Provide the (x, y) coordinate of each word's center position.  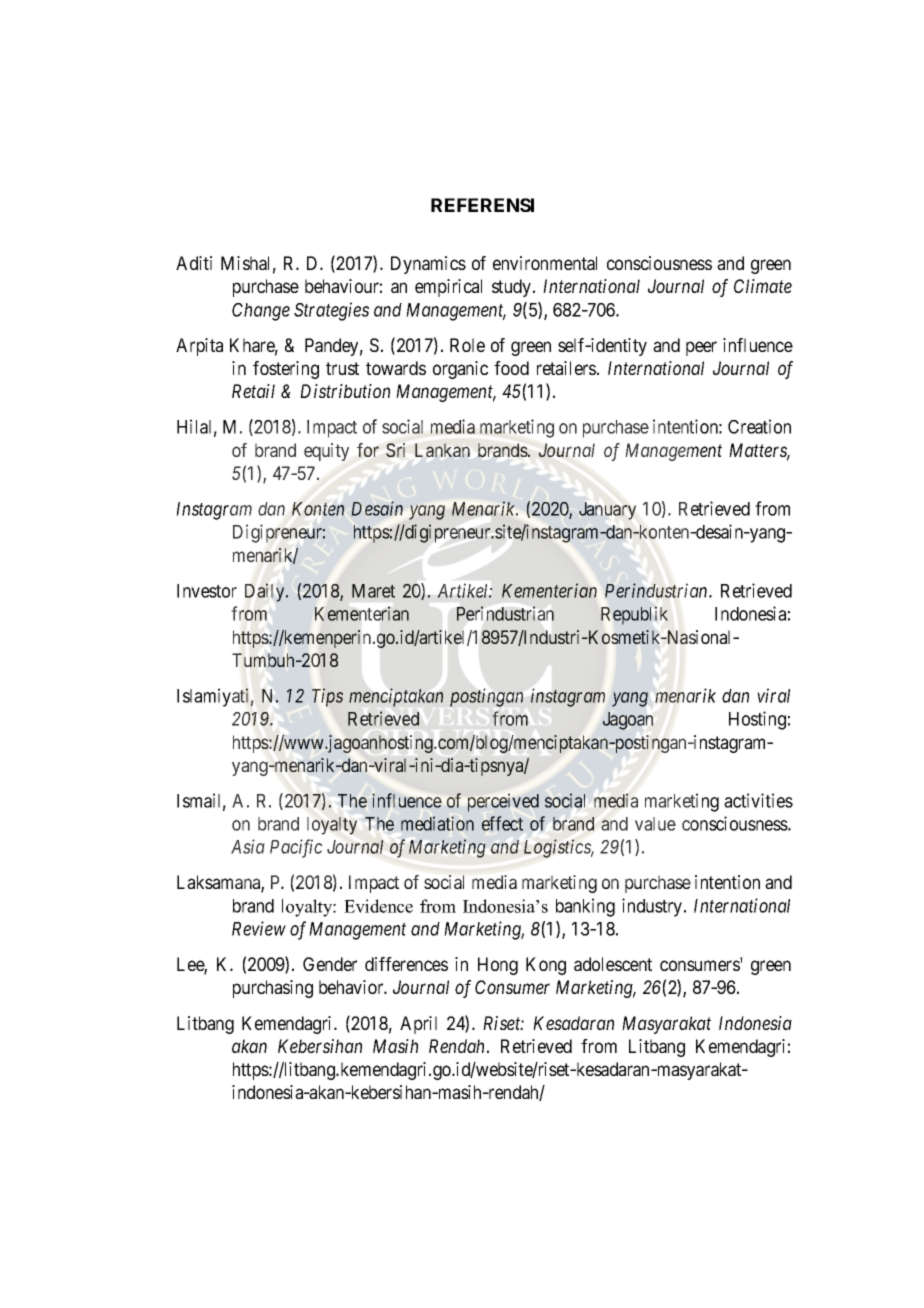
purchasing (273, 989)
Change (261, 312)
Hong (498, 966)
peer (701, 348)
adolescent (613, 964)
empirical (448, 288)
